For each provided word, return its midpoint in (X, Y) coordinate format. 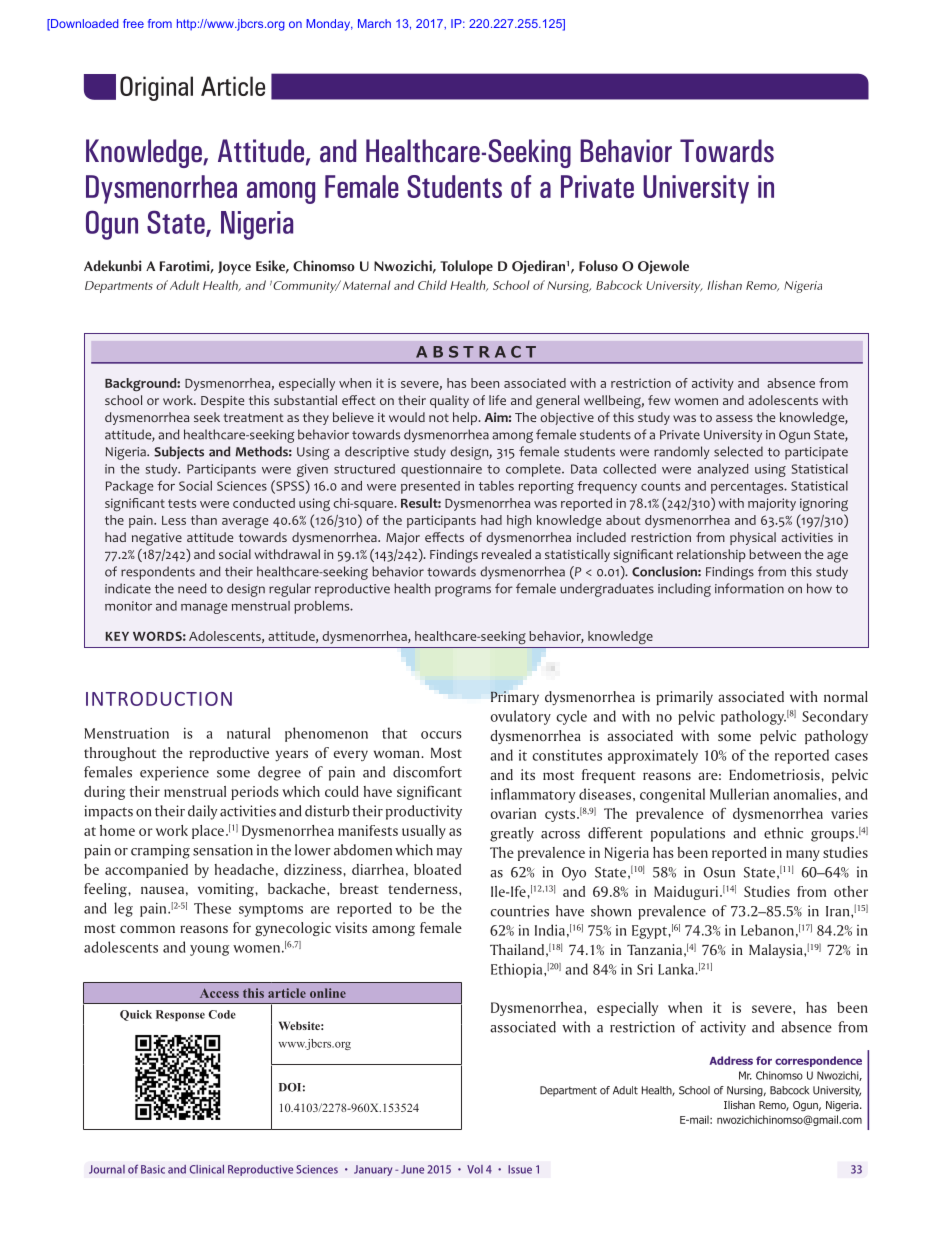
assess (734, 418)
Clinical (206, 1169)
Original (156, 88)
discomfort (427, 772)
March (374, 23)
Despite (222, 402)
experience (174, 773)
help (466, 418)
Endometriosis (775, 774)
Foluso (598, 265)
